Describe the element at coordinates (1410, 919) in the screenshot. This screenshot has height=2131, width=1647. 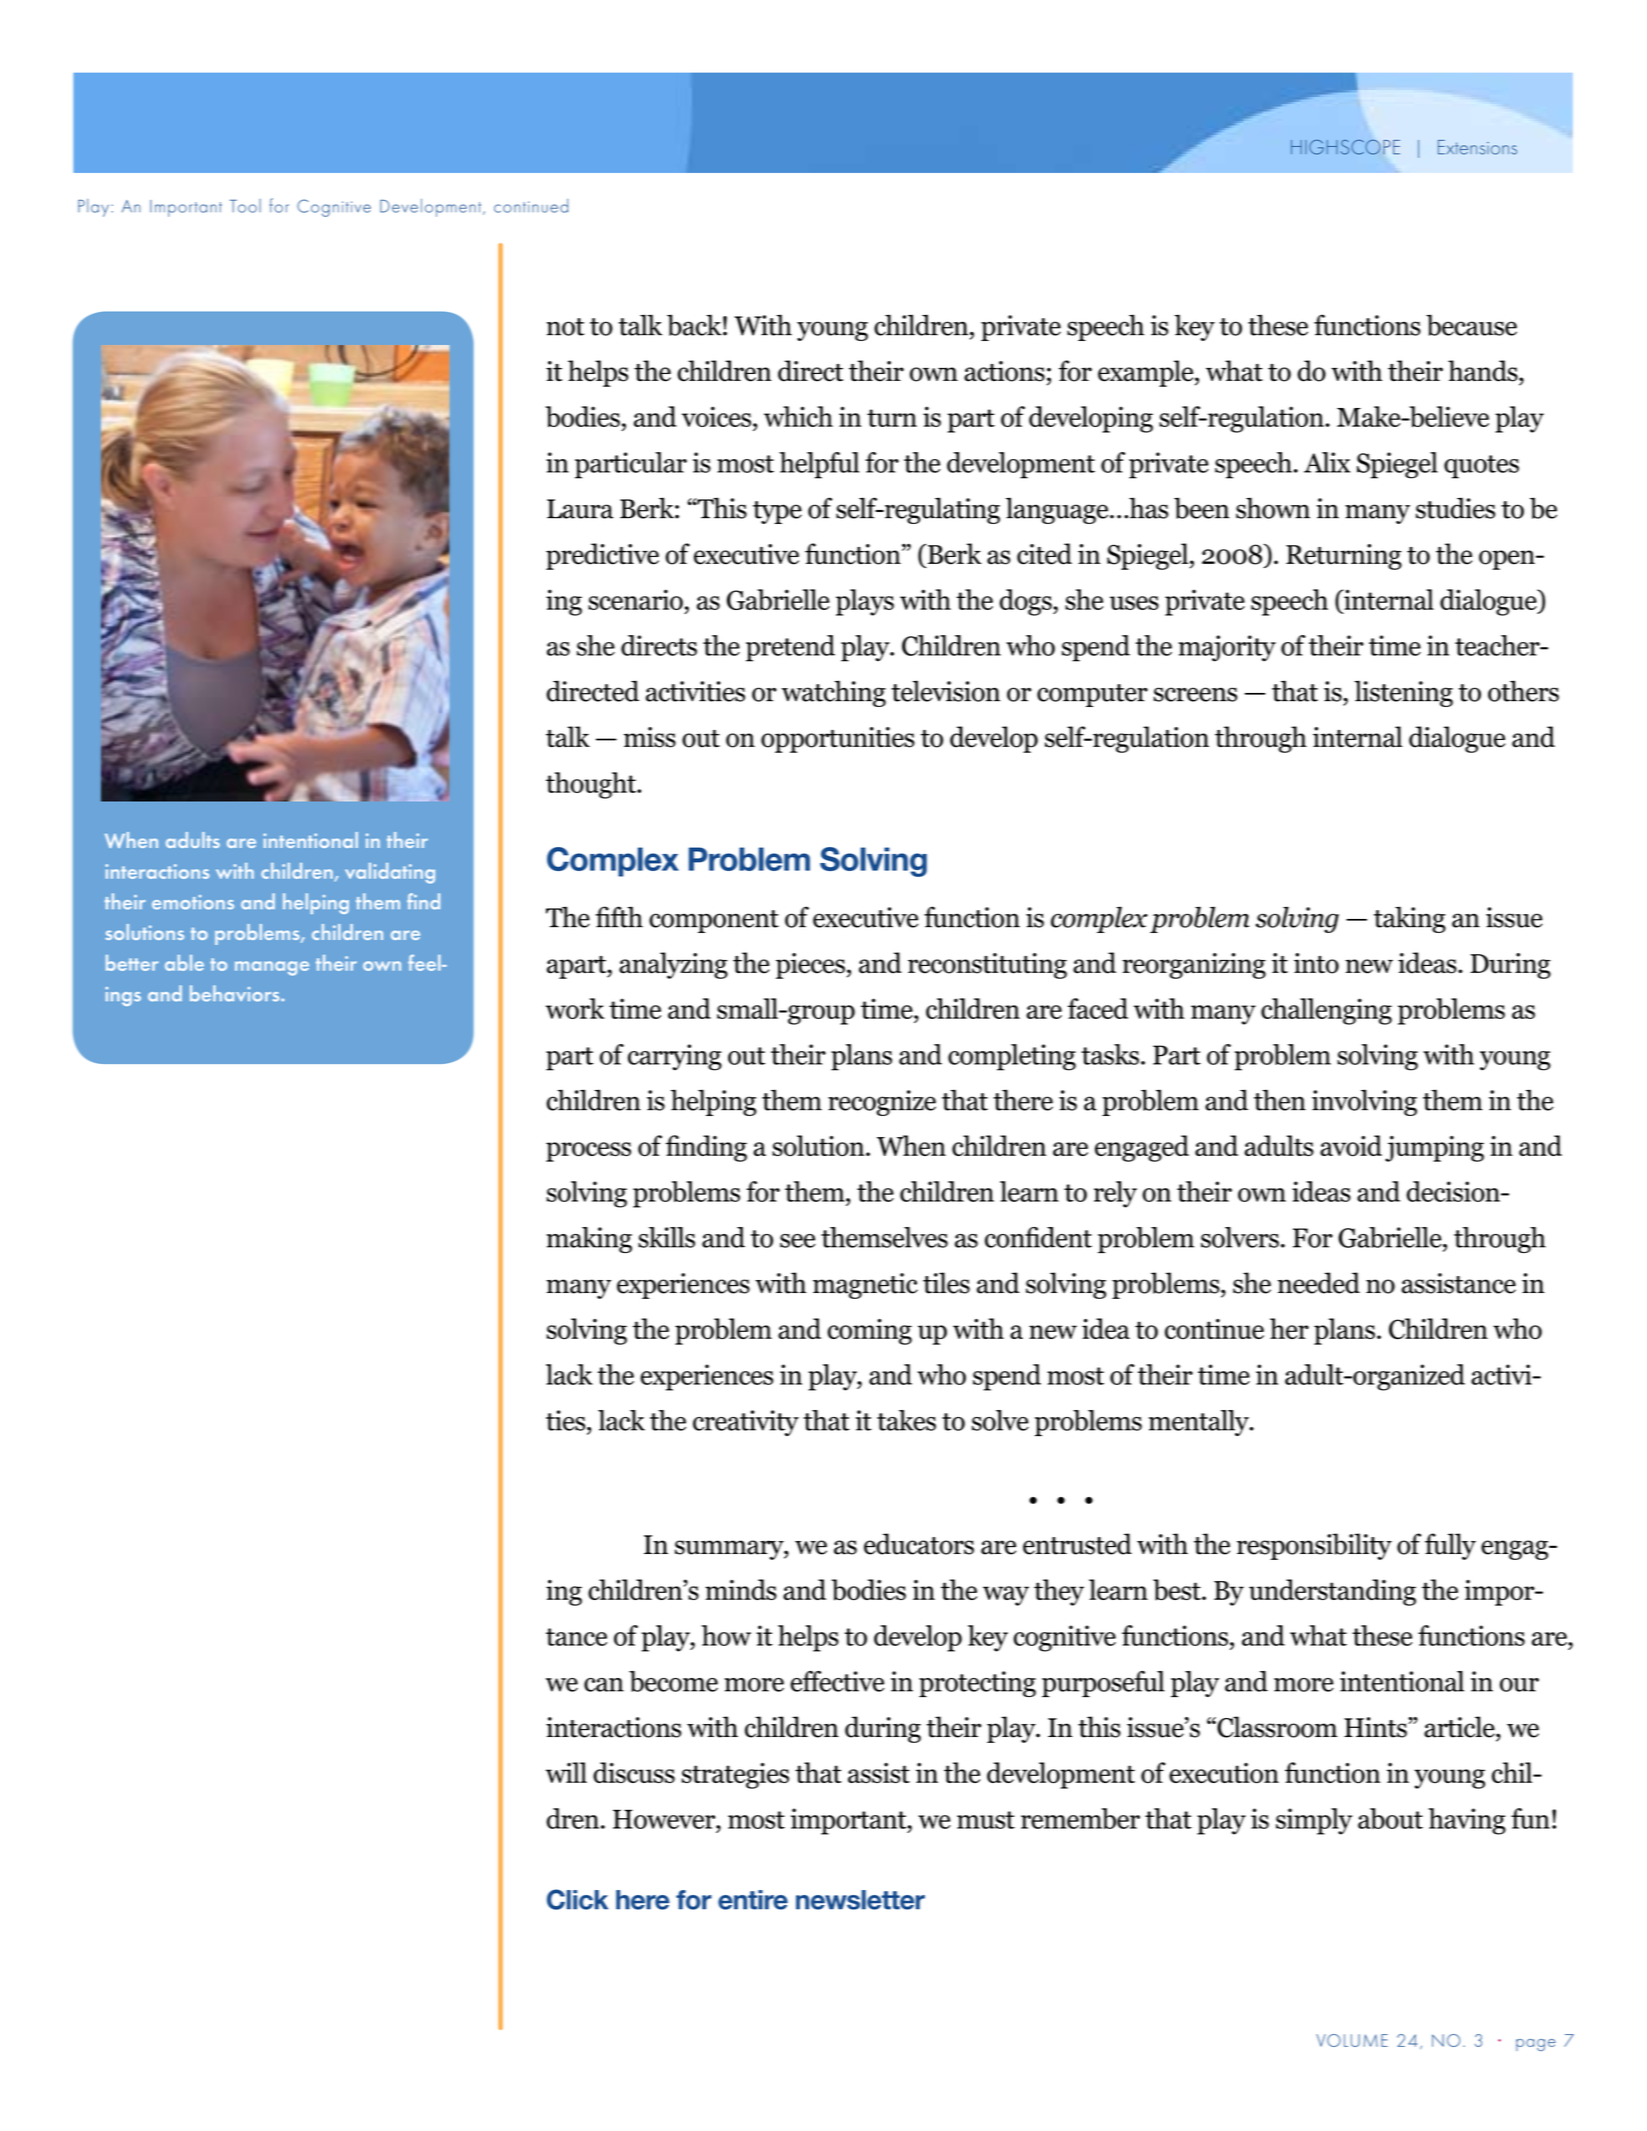
I see `taking` at that location.
